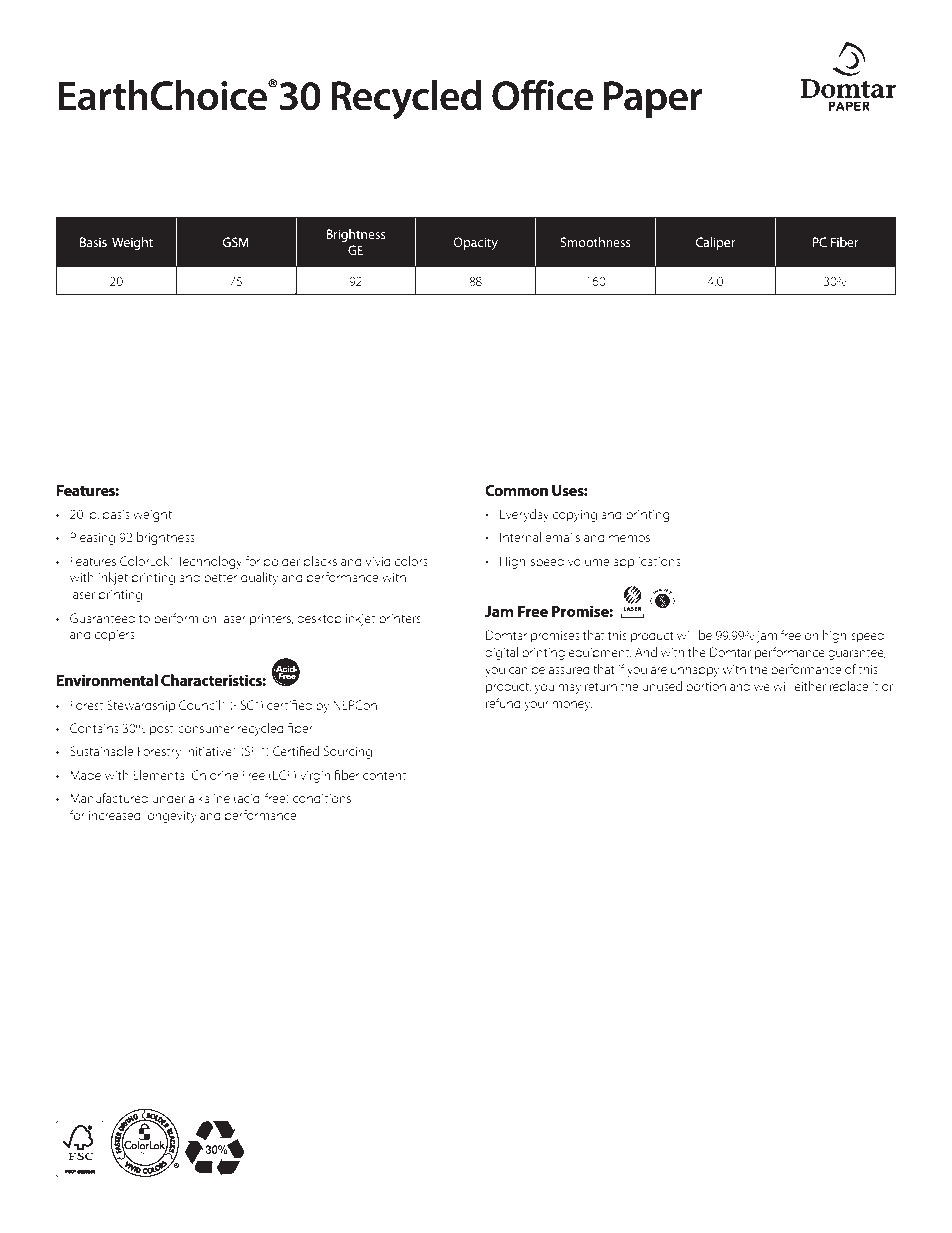 The width and height of the screenshot is (952, 1233). Describe the element at coordinates (411, 561) in the screenshot. I see `colors` at that location.
